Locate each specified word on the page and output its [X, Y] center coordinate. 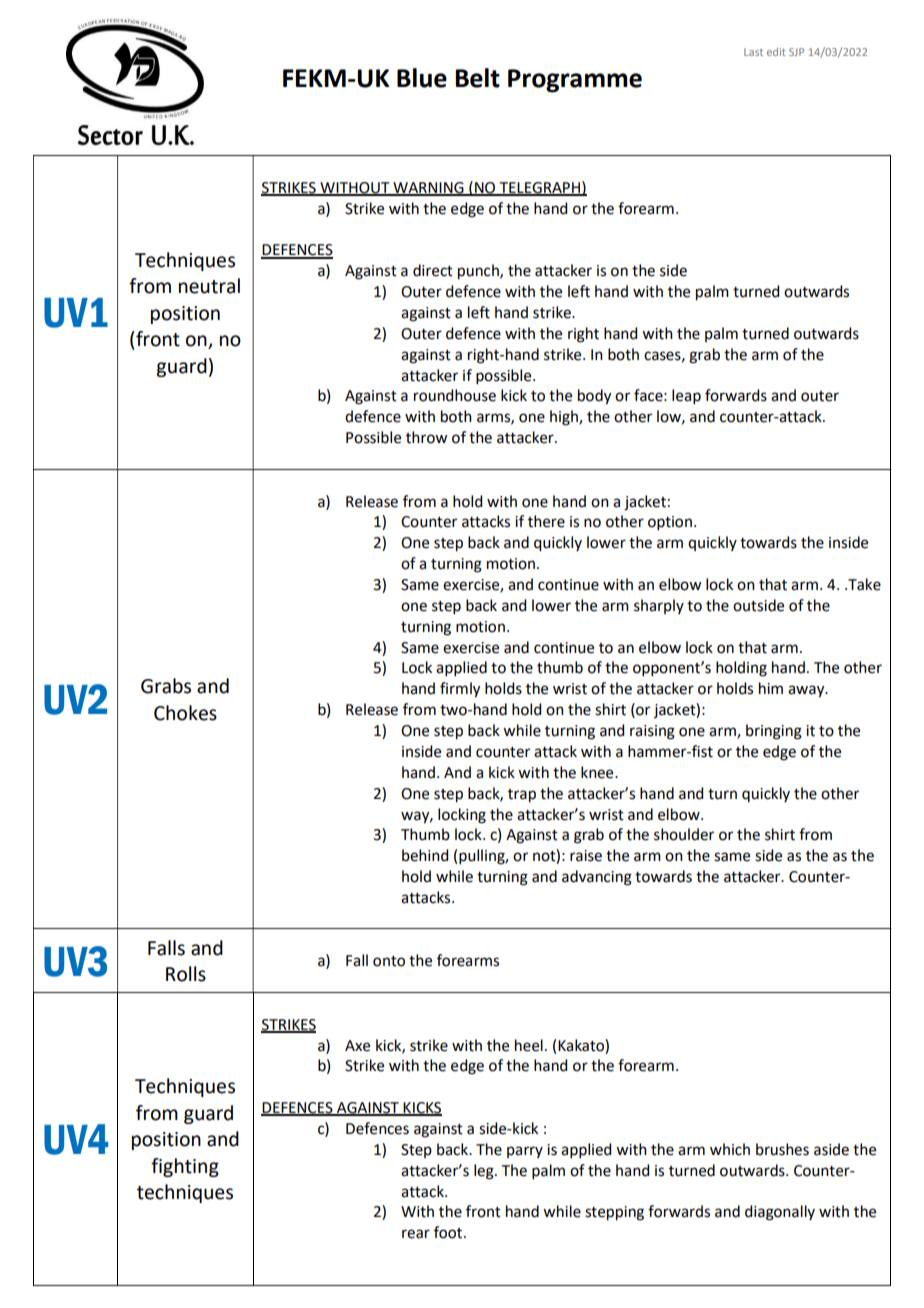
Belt [477, 78]
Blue [422, 78]
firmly [460, 690]
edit [776, 52]
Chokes [185, 713]
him [771, 688]
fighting [185, 1167]
